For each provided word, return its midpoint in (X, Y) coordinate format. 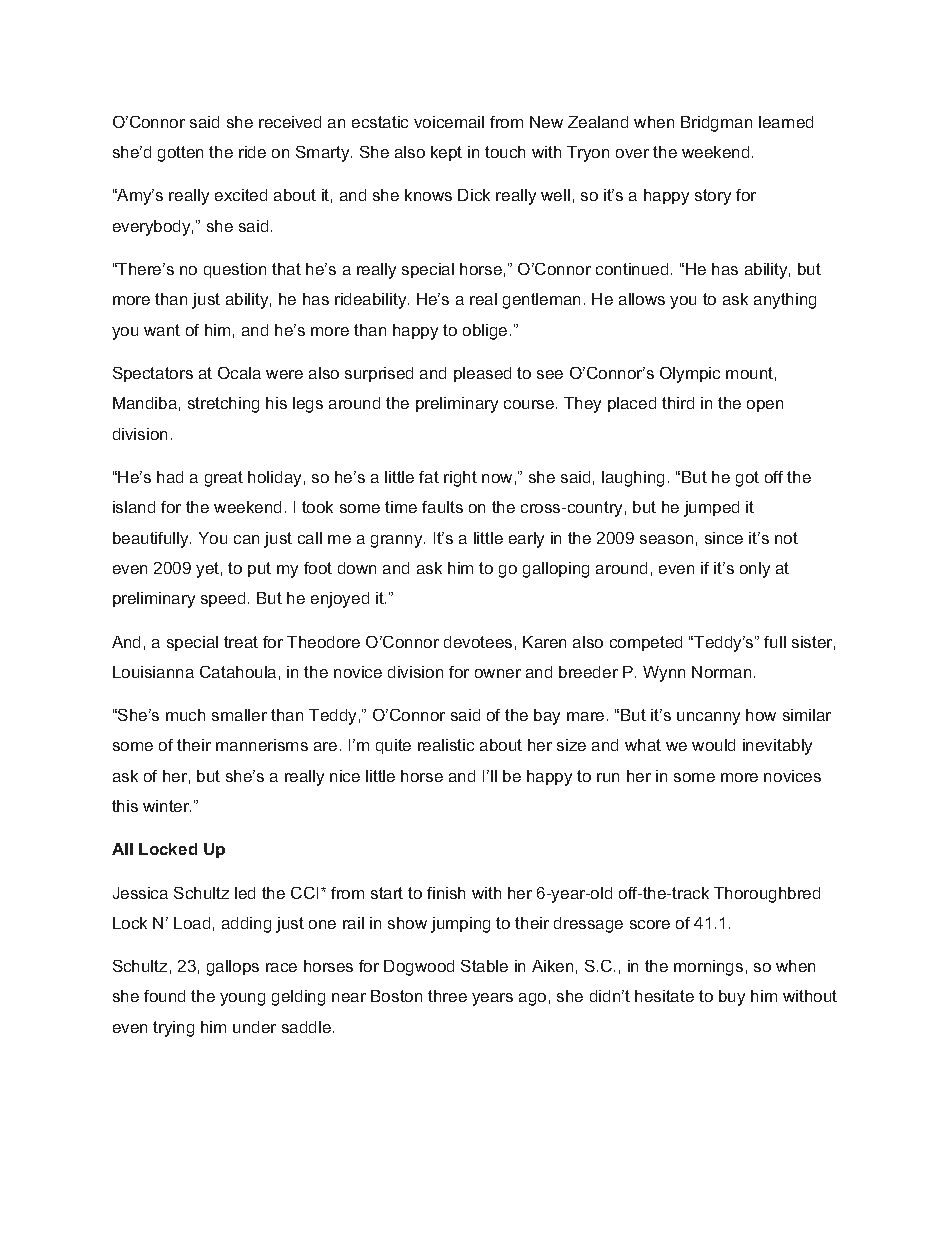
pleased (482, 374)
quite (393, 746)
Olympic (690, 375)
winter (167, 806)
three (447, 996)
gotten (180, 154)
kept (446, 153)
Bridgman (716, 124)
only (755, 570)
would (713, 745)
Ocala (239, 373)
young (242, 999)
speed (223, 599)
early (526, 540)
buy (732, 998)
